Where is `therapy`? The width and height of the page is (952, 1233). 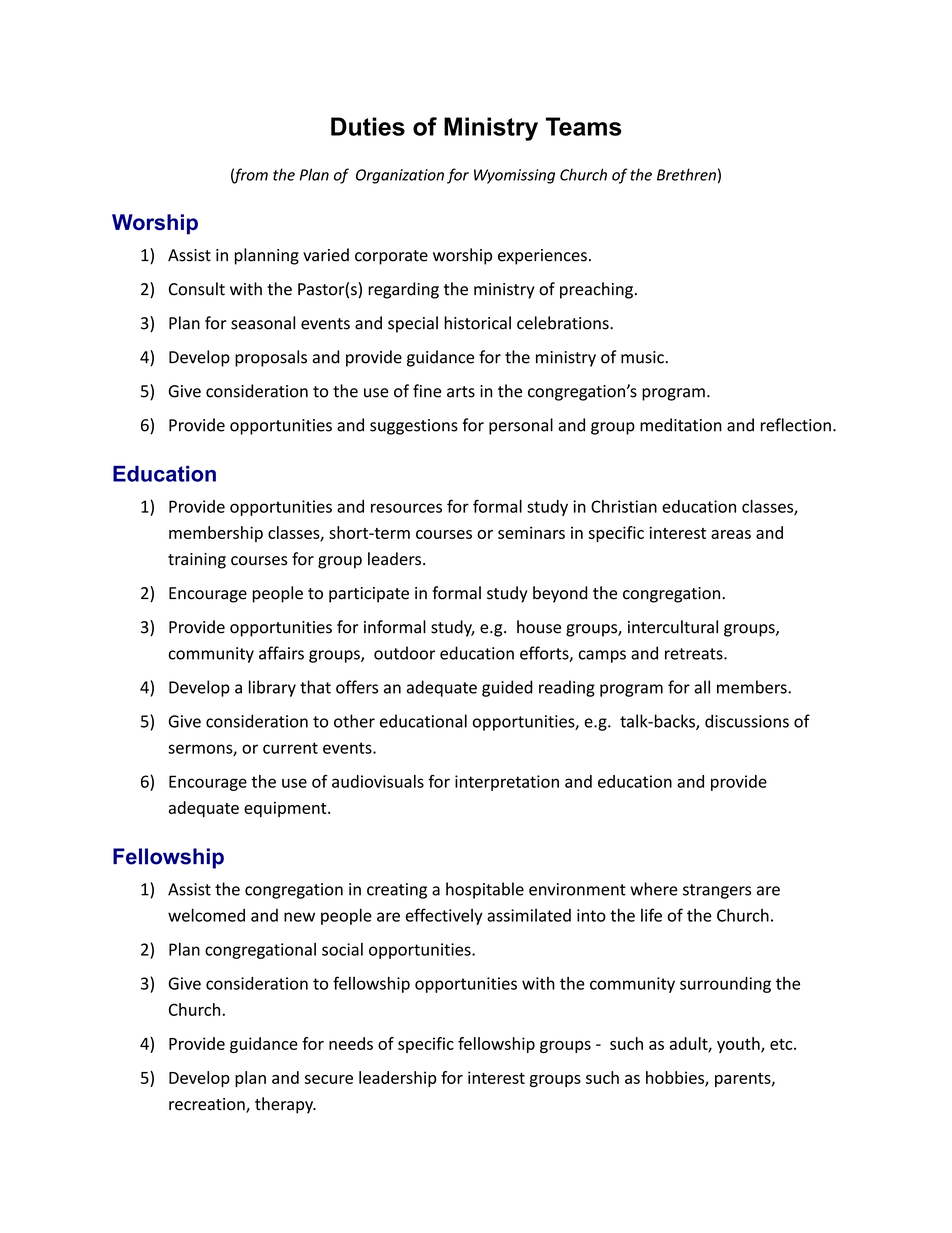
therapy is located at coordinates (285, 1105).
